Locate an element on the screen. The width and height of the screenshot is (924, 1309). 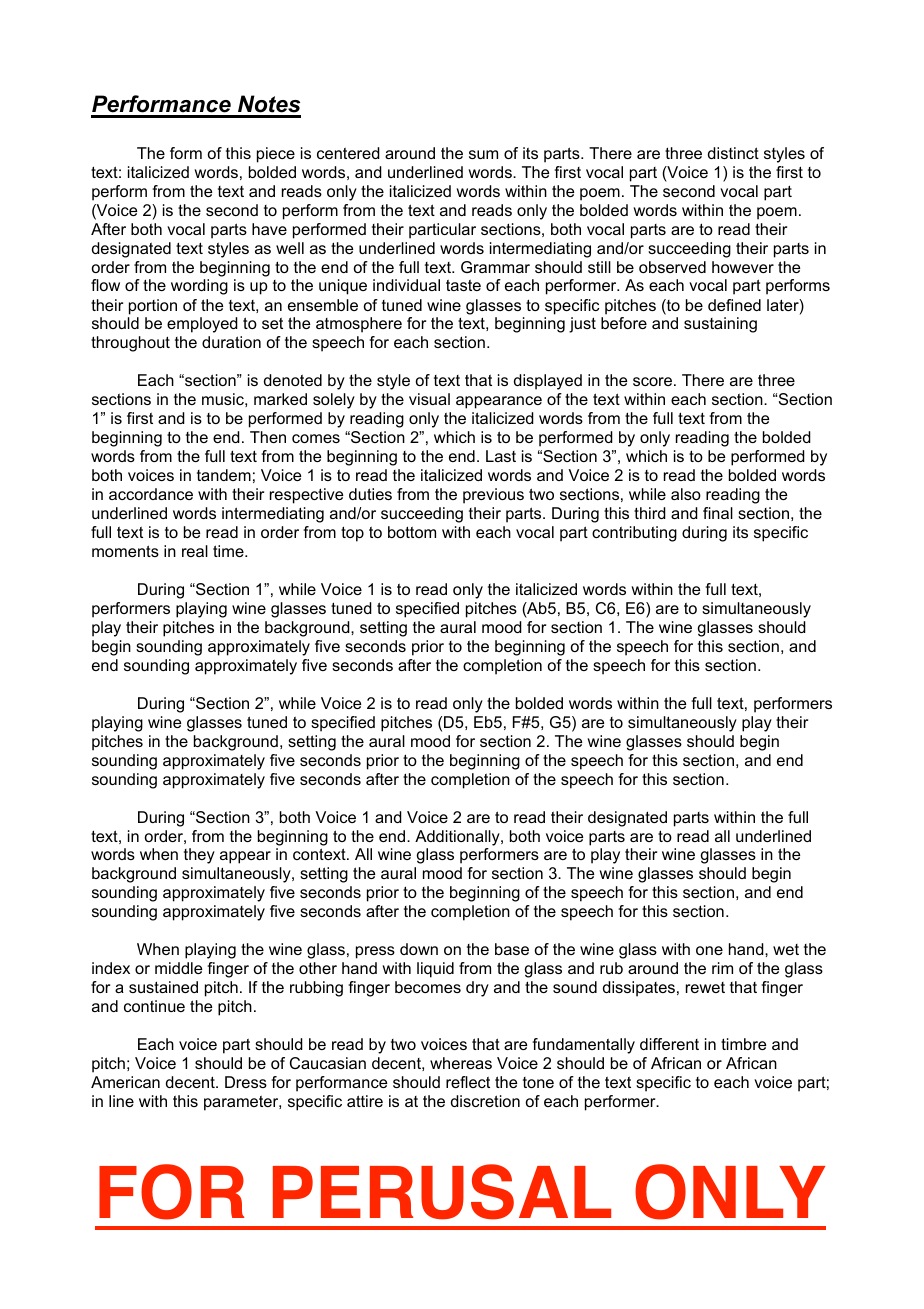
whereas is located at coordinates (461, 1063).
